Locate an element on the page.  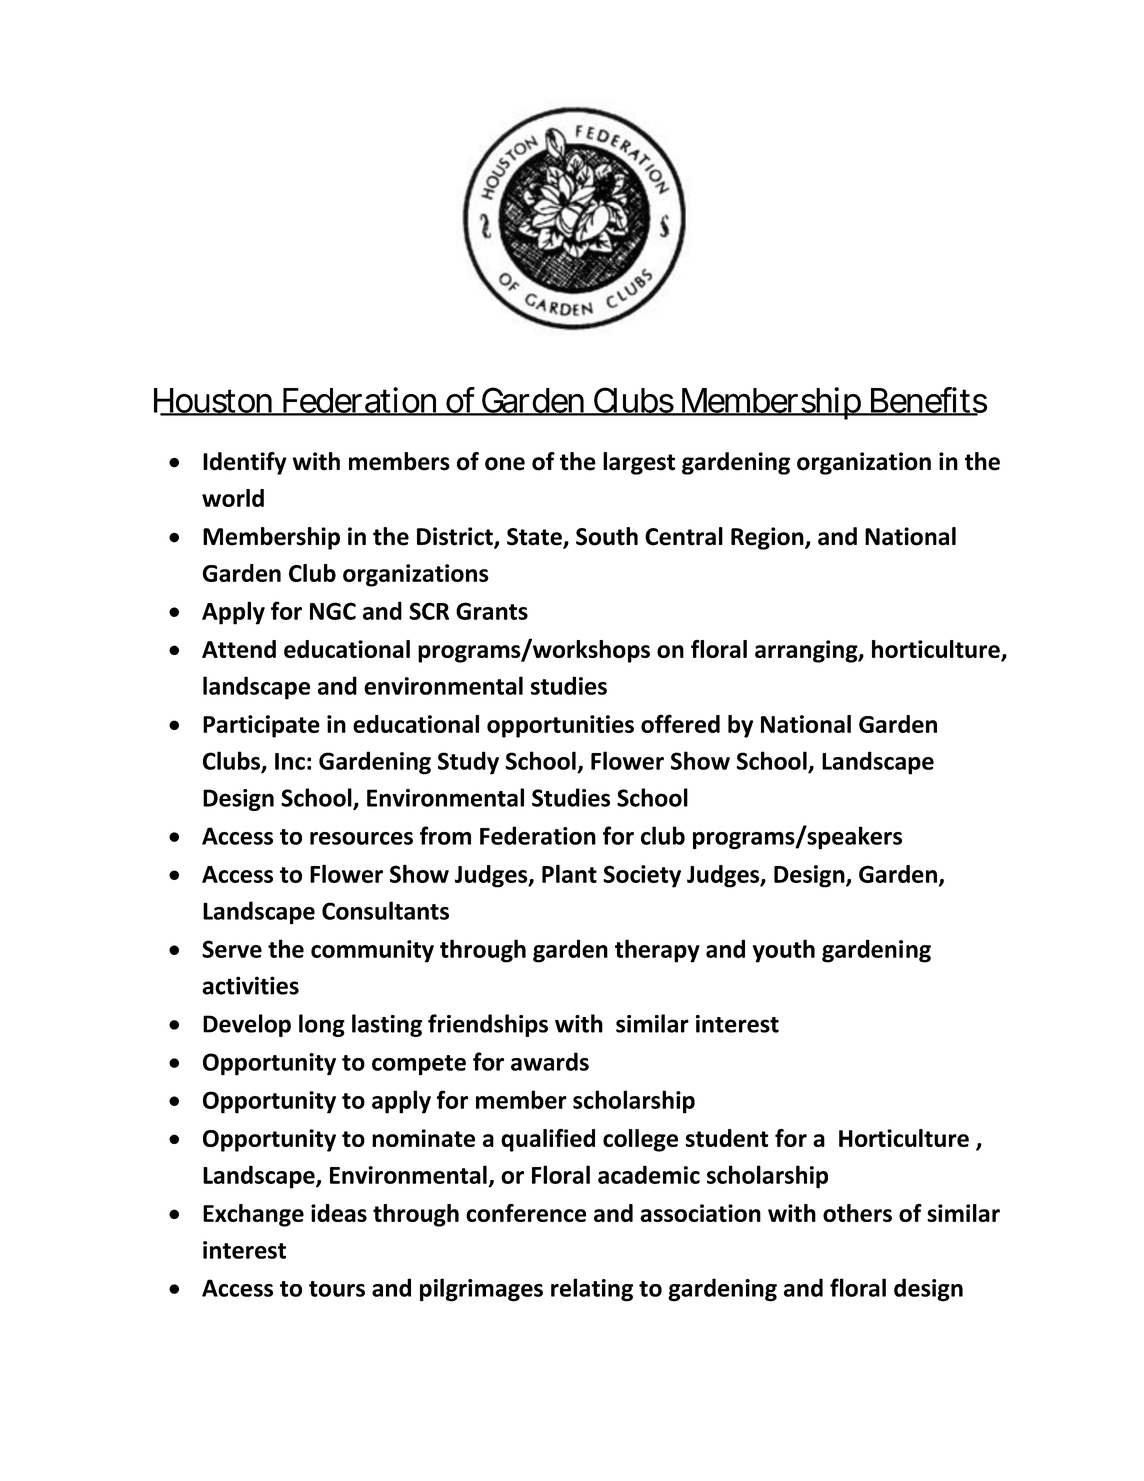
tours is located at coordinates (337, 1289).
